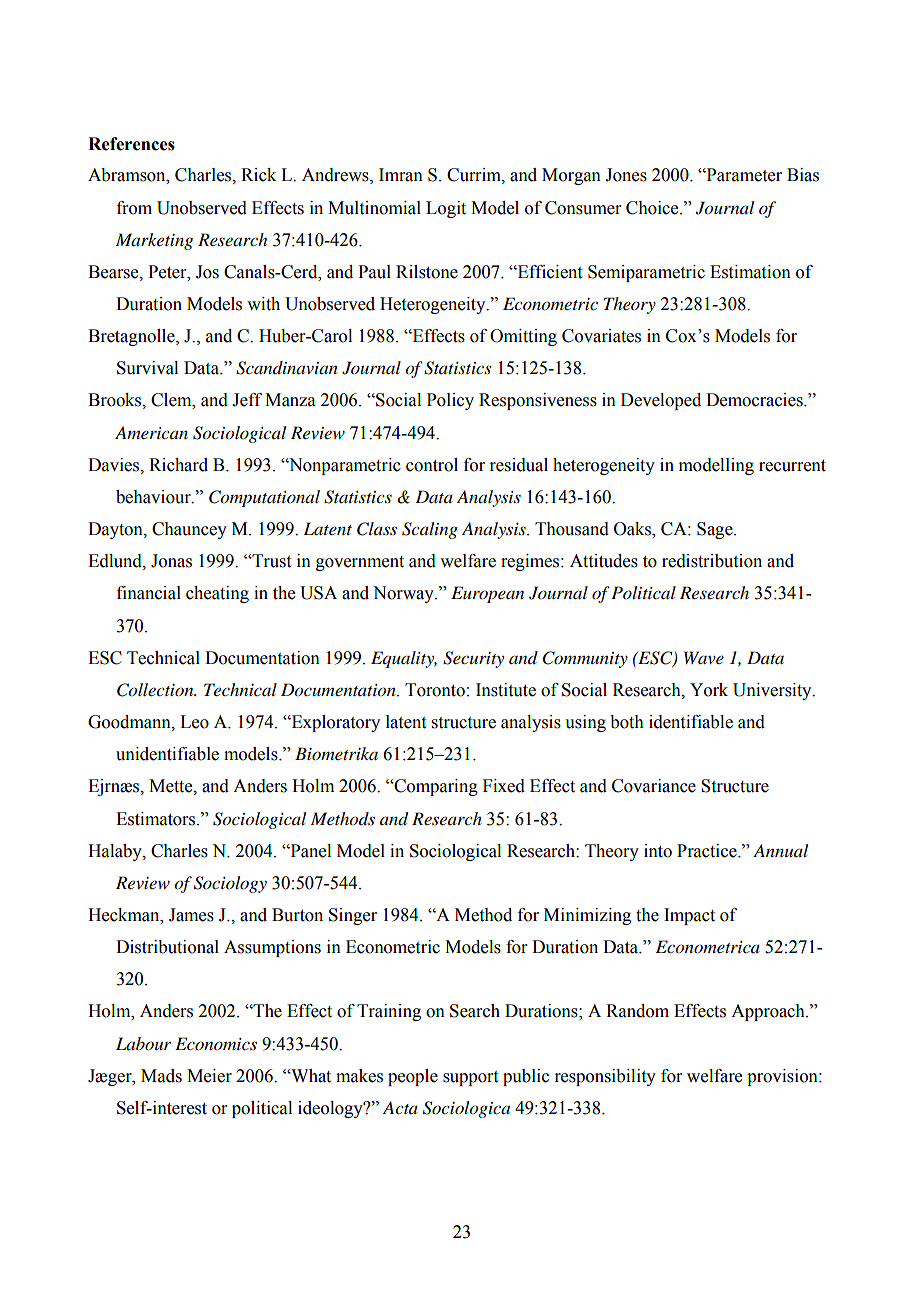  I want to click on support, so click(470, 1078).
